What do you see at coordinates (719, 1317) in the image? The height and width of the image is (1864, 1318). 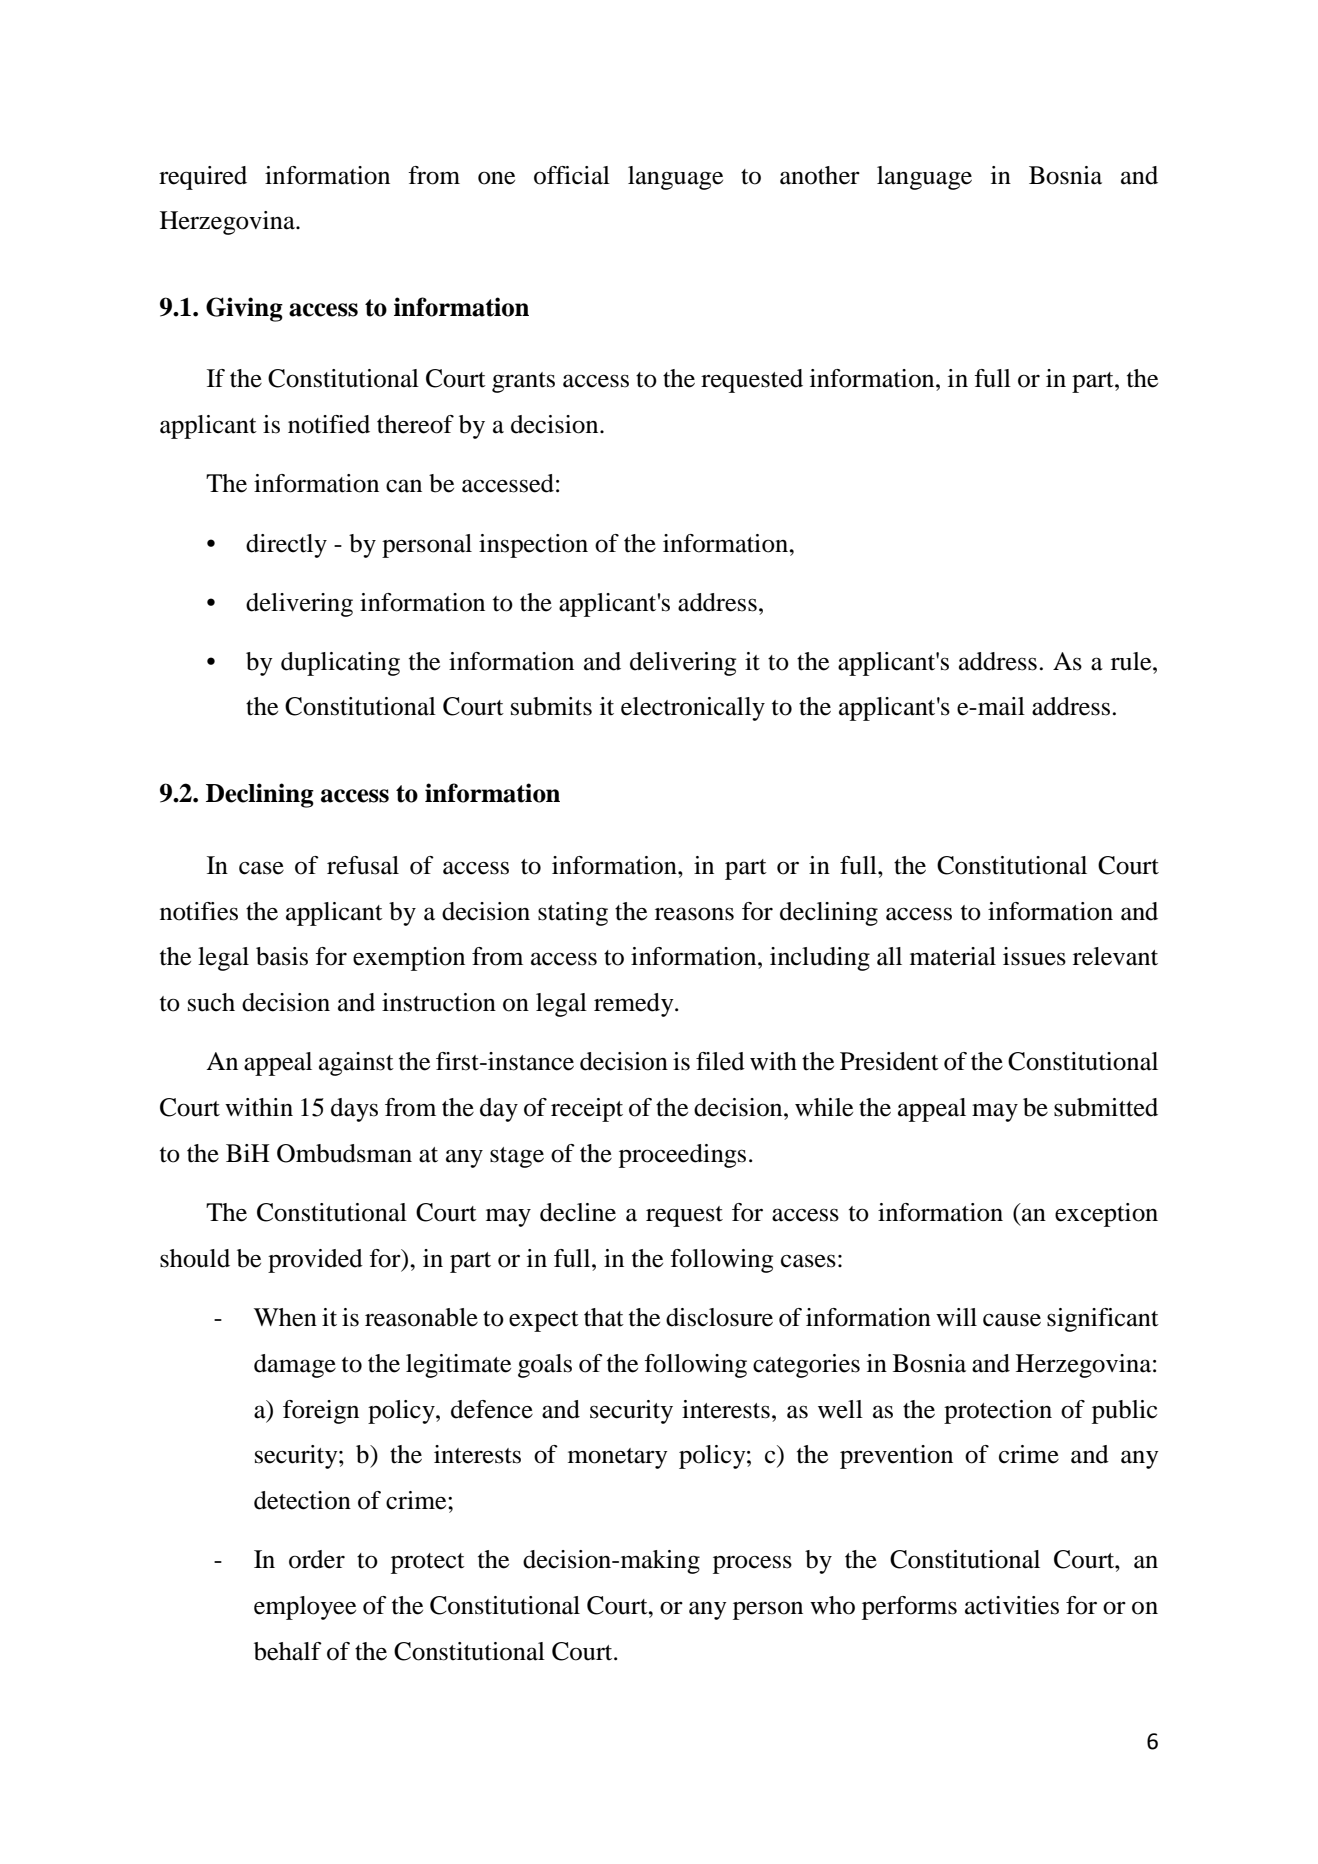 I see `disclosure` at bounding box center [719, 1317].
